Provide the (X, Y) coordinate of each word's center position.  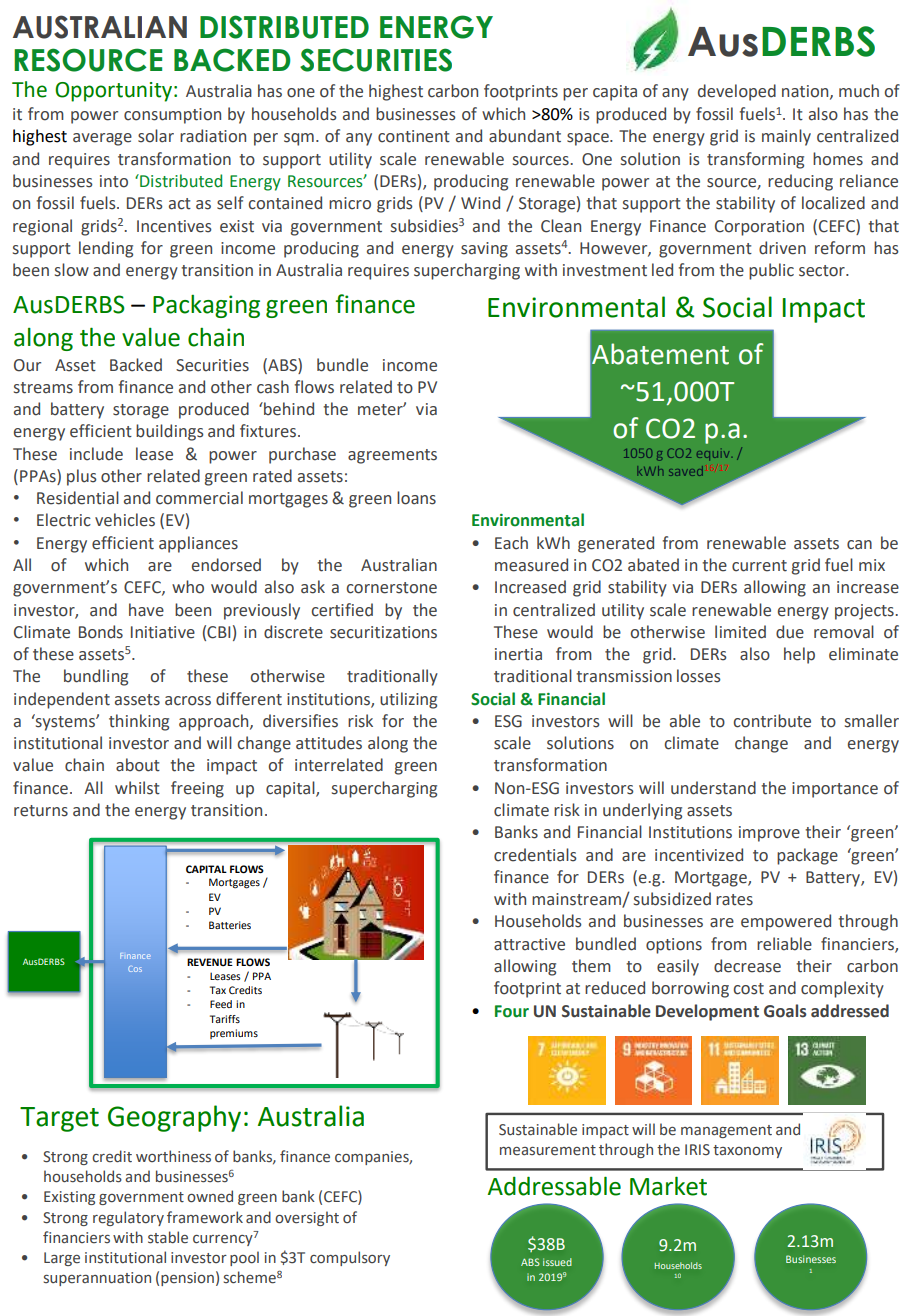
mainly (786, 137)
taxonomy (747, 1151)
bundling (96, 677)
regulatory (128, 1218)
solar (156, 136)
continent (414, 136)
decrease (747, 966)
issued (557, 1262)
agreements (392, 456)
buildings (170, 432)
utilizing (408, 700)
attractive (529, 944)
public (771, 271)
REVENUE (210, 962)
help (799, 655)
